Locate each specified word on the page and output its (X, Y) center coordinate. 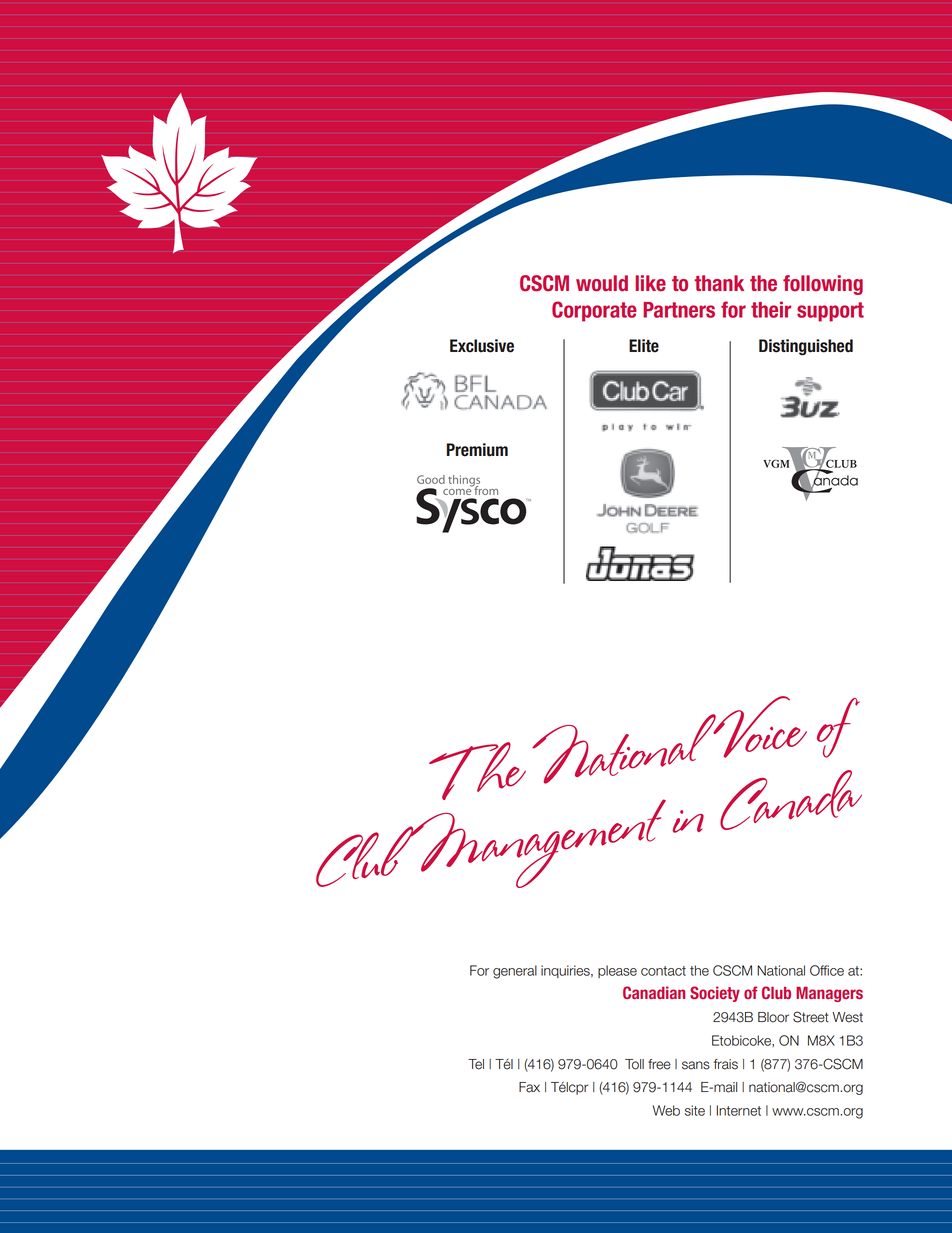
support (830, 312)
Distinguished (806, 347)
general (515, 972)
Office (827, 970)
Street (811, 1017)
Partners (679, 310)
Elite (644, 346)
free (659, 1064)
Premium (477, 450)
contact (663, 971)
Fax (529, 1087)
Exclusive (482, 346)
